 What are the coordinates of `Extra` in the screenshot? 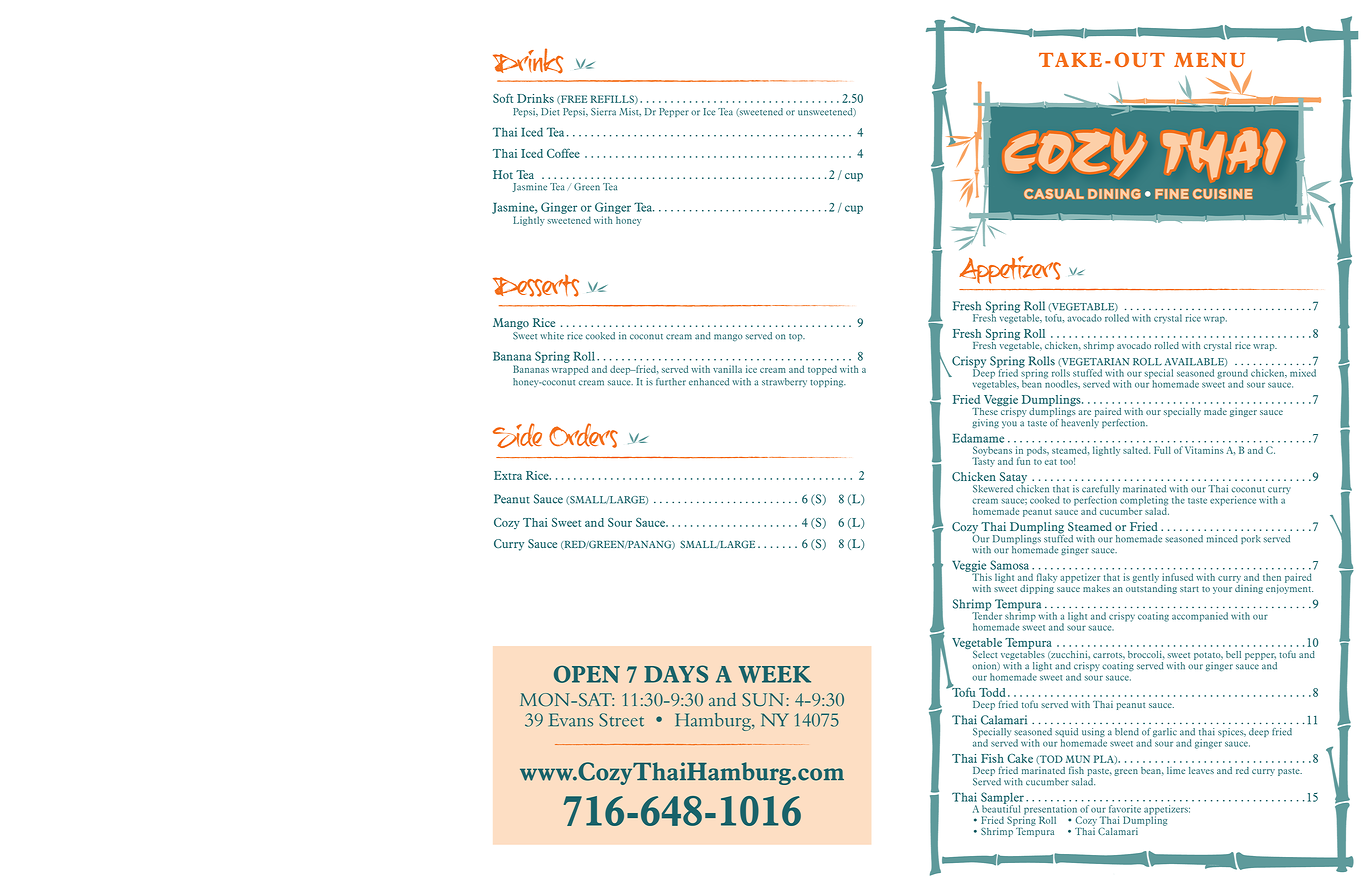 It's located at (508, 475).
